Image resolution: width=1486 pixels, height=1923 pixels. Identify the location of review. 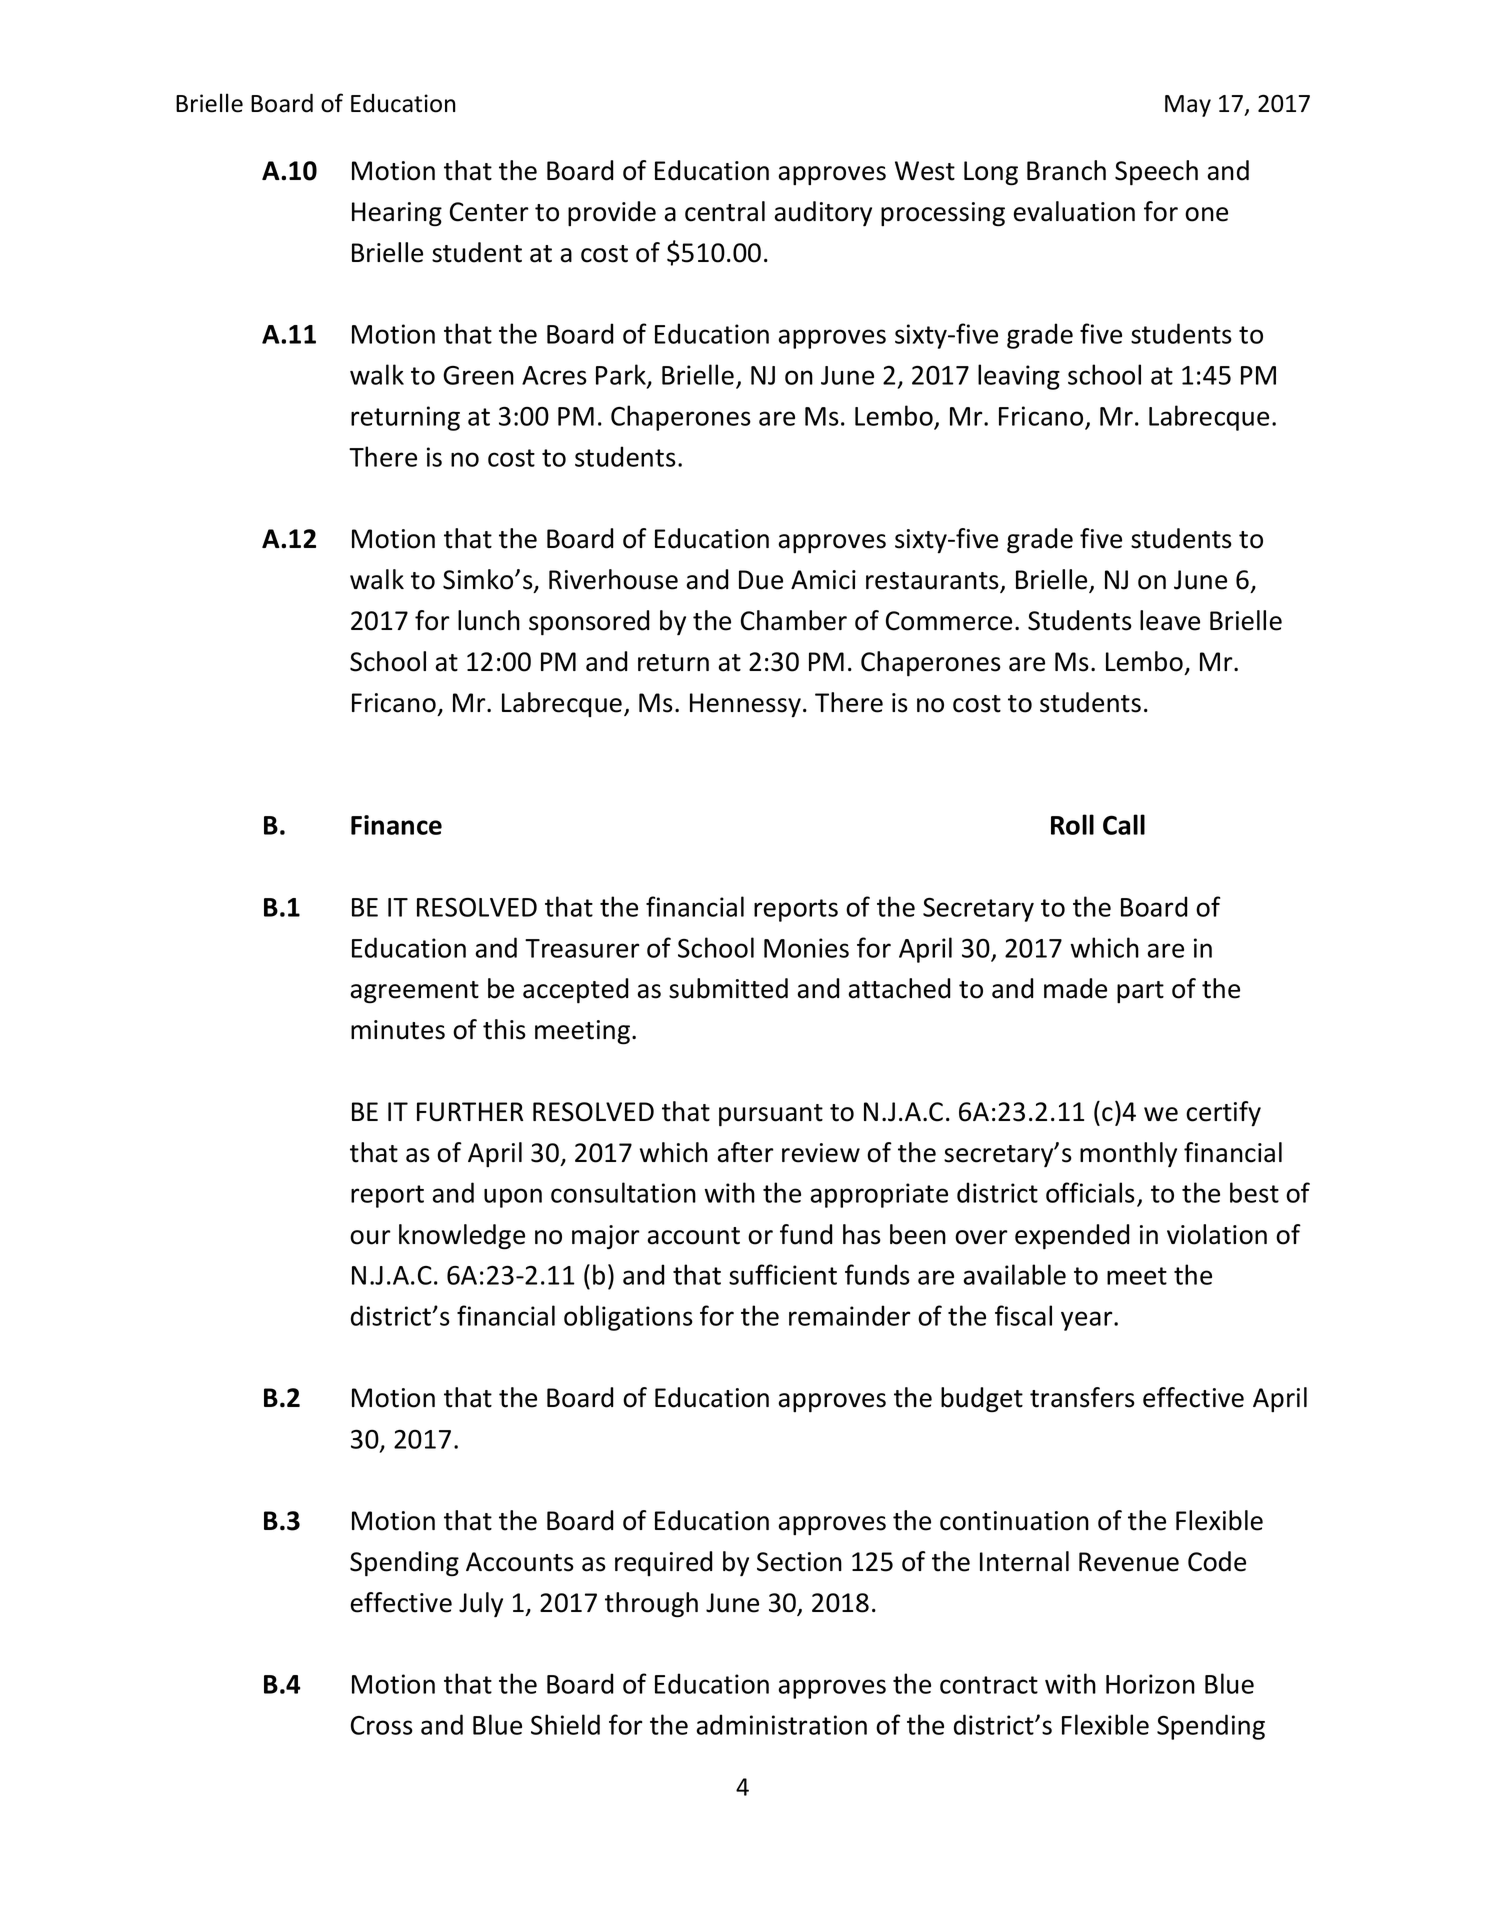
(821, 1153).
